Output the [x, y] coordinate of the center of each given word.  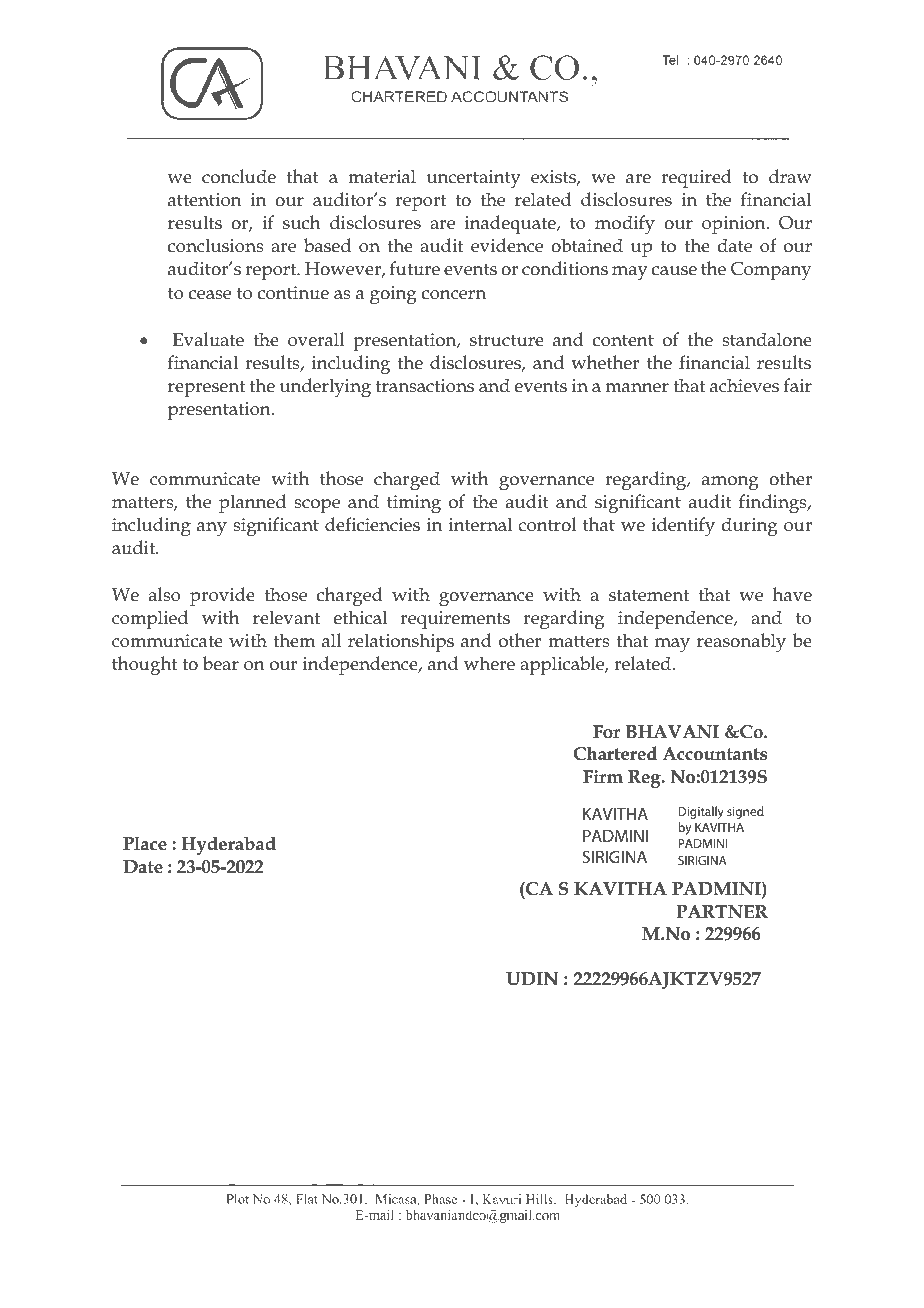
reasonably [741, 643]
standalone [767, 339]
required [696, 178]
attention [204, 200]
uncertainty [474, 179]
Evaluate [208, 339]
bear [221, 663]
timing [414, 504]
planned [252, 503]
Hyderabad [228, 845]
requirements [455, 620]
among [730, 483]
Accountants [715, 754]
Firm [603, 776]
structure [507, 340]
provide [222, 596]
